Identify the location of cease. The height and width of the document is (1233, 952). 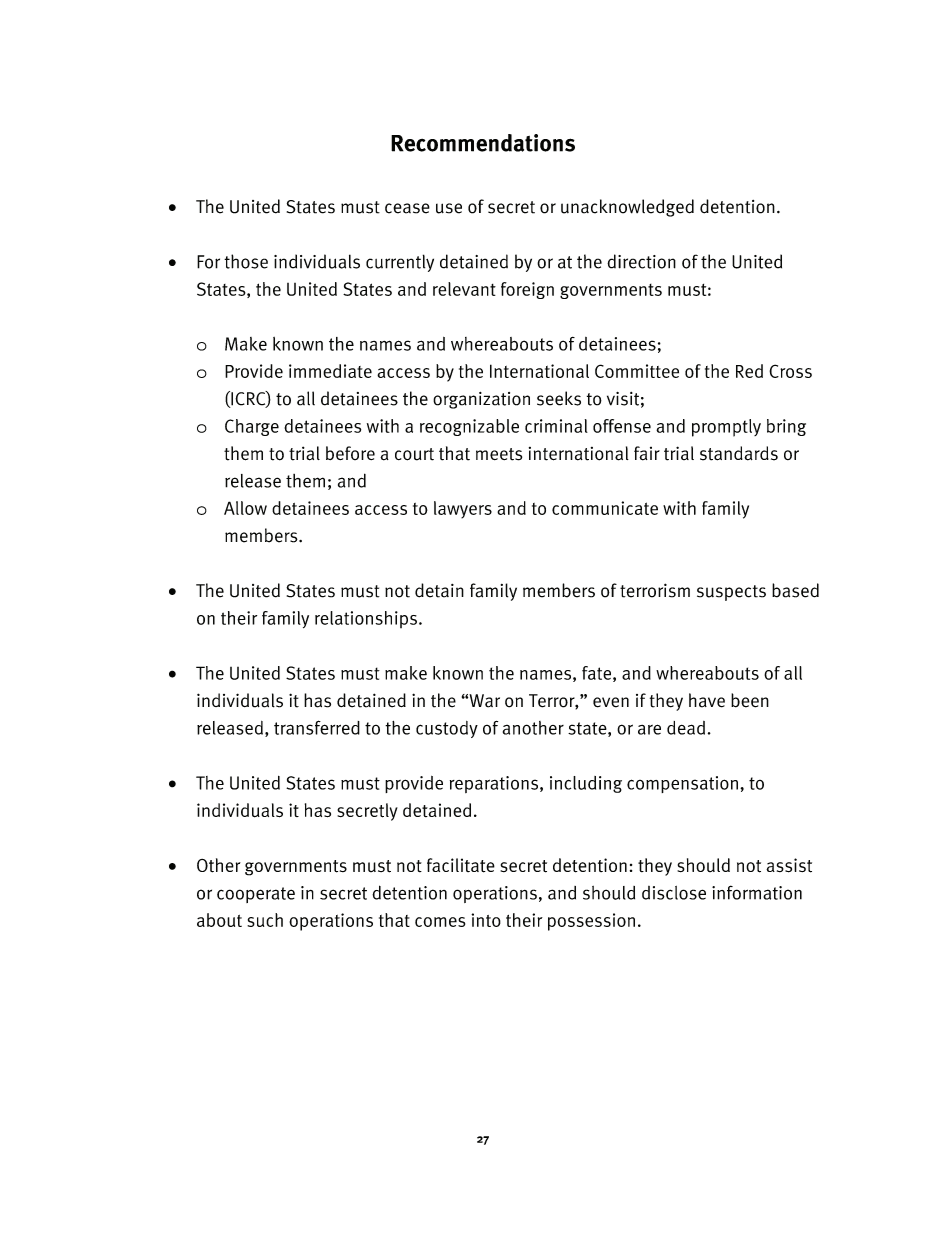
(407, 208).
